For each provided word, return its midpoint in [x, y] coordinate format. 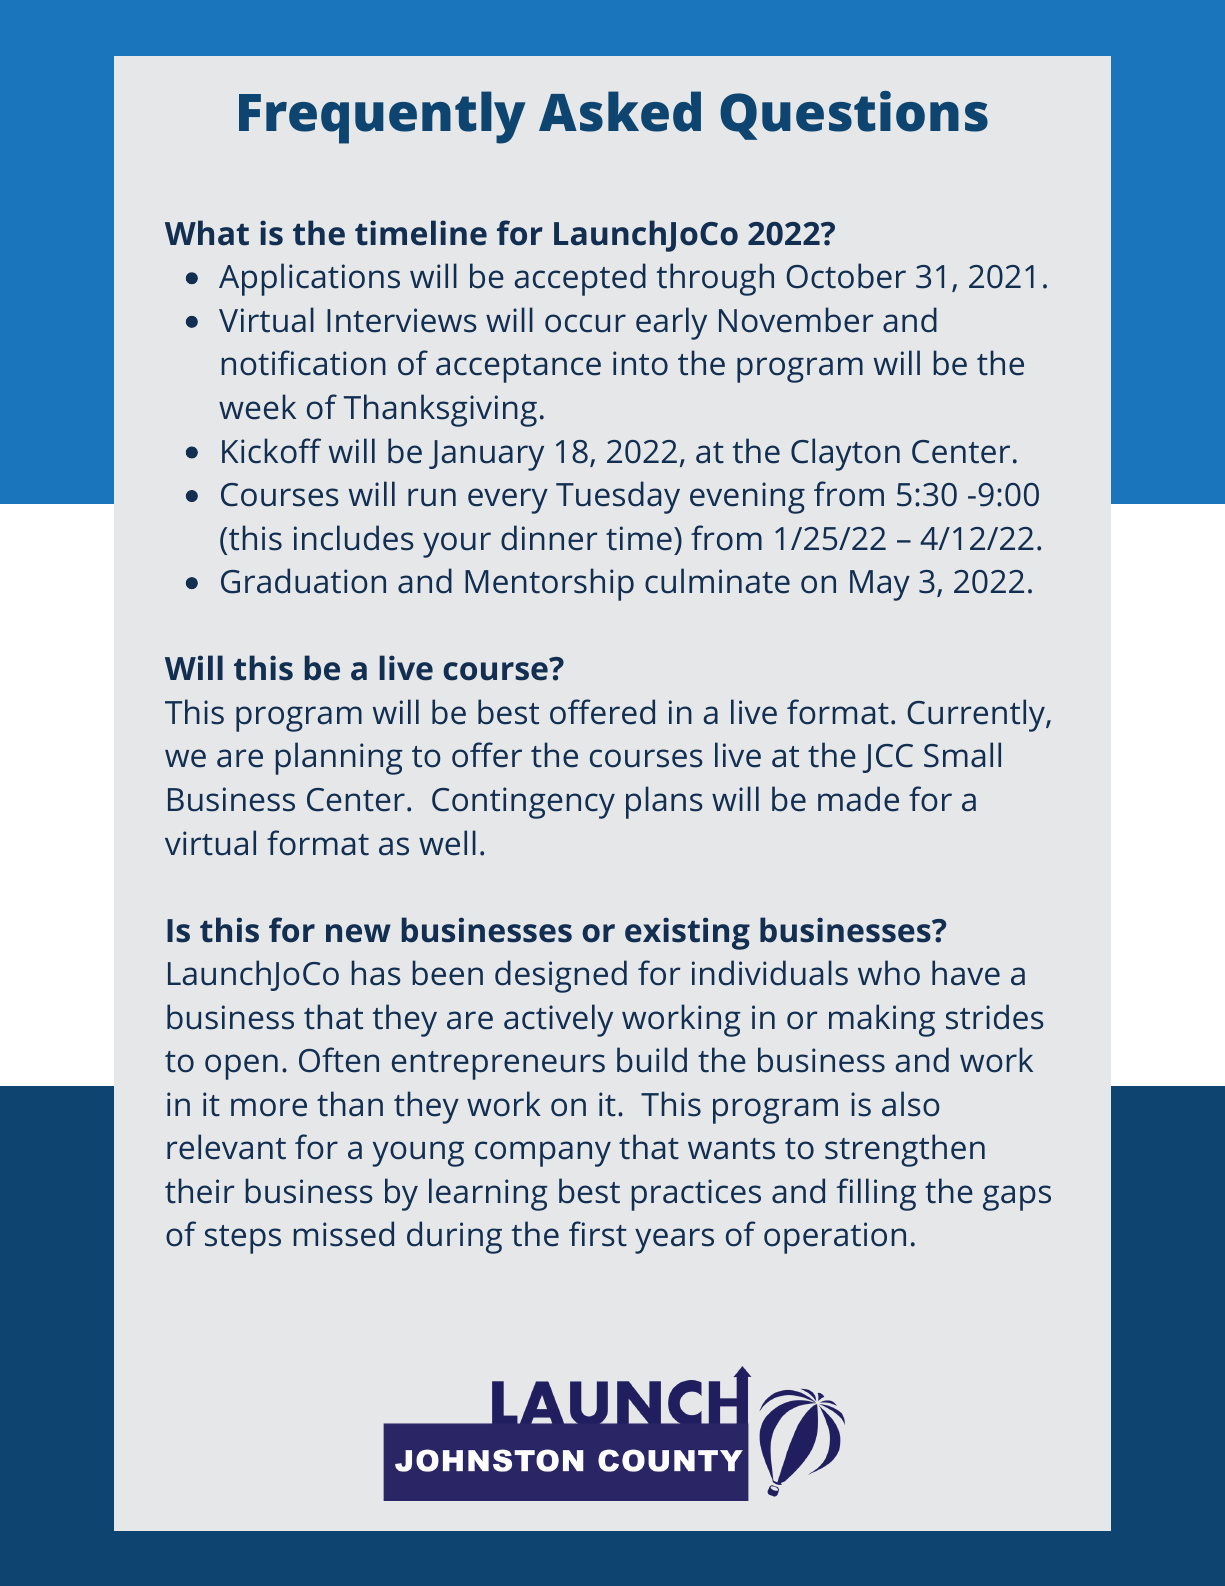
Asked [620, 111]
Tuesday [618, 497]
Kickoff [271, 451]
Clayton [845, 454]
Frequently [382, 117]
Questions [854, 115]
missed [344, 1234]
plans [664, 802]
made [858, 799]
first [598, 1234]
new [358, 933]
